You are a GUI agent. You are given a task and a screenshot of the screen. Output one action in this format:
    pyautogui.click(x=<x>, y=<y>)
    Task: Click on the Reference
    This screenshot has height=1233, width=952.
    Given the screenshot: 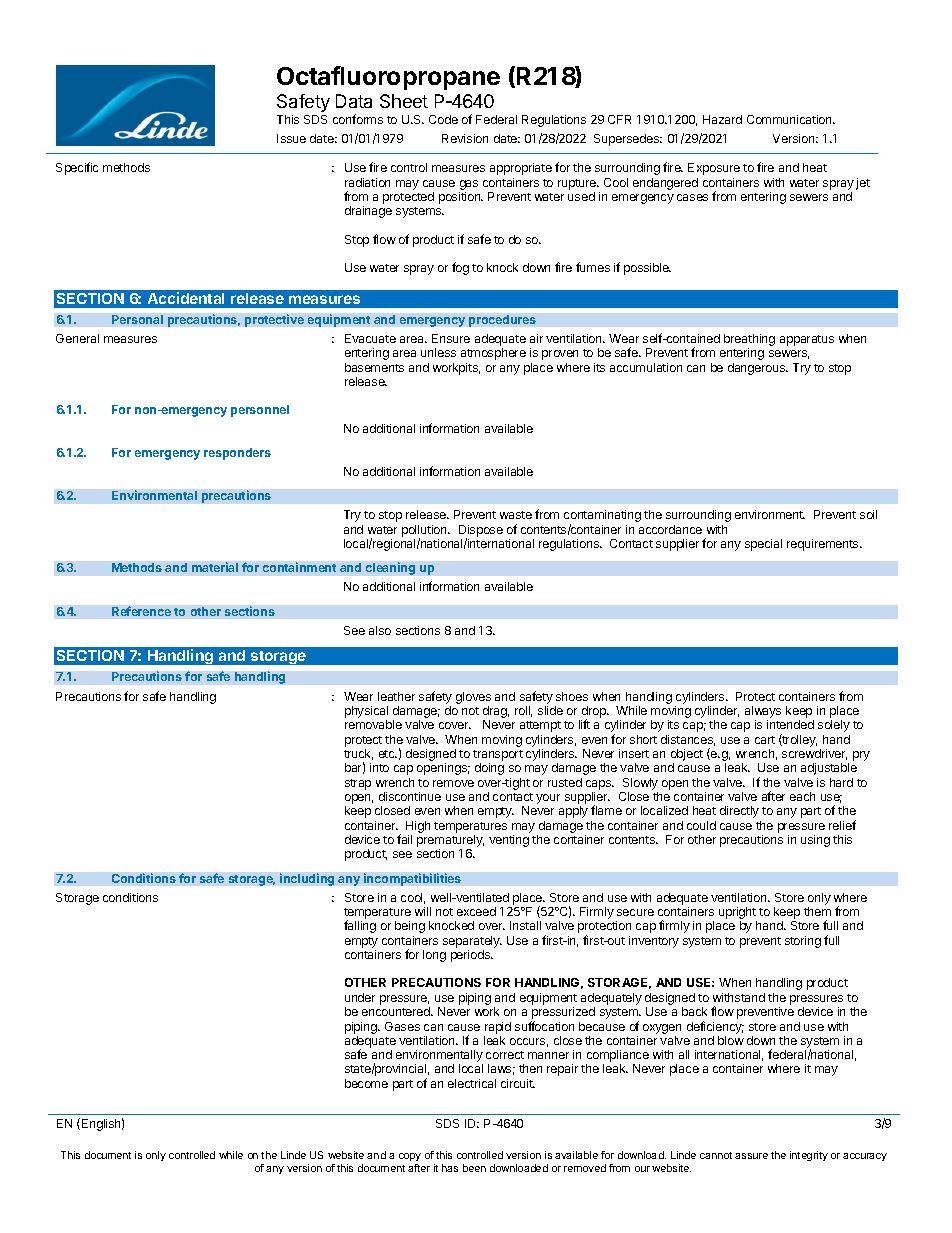 What is the action you would take?
    pyautogui.click(x=141, y=611)
